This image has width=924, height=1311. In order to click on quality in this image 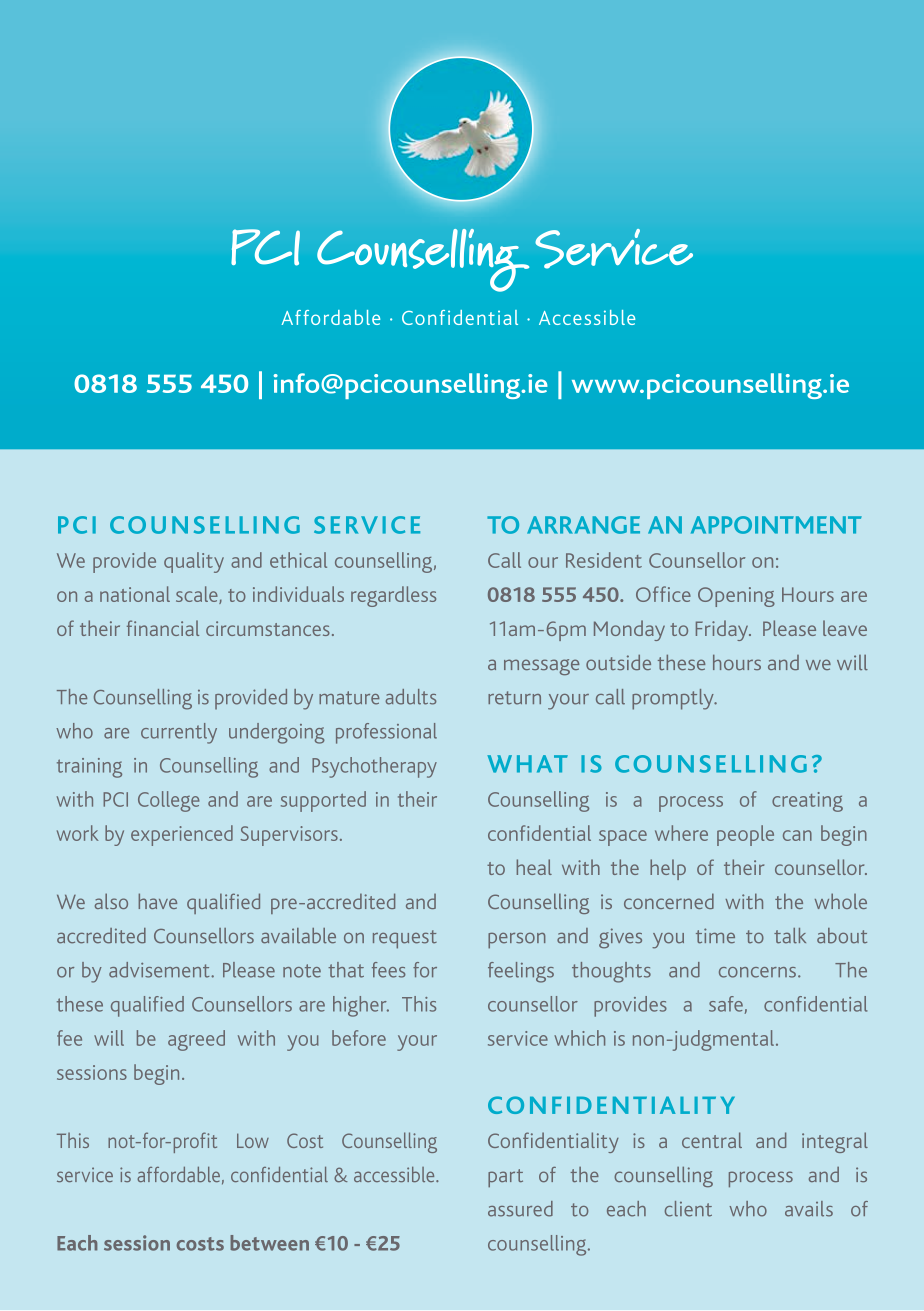, I will do `click(194, 562)`.
